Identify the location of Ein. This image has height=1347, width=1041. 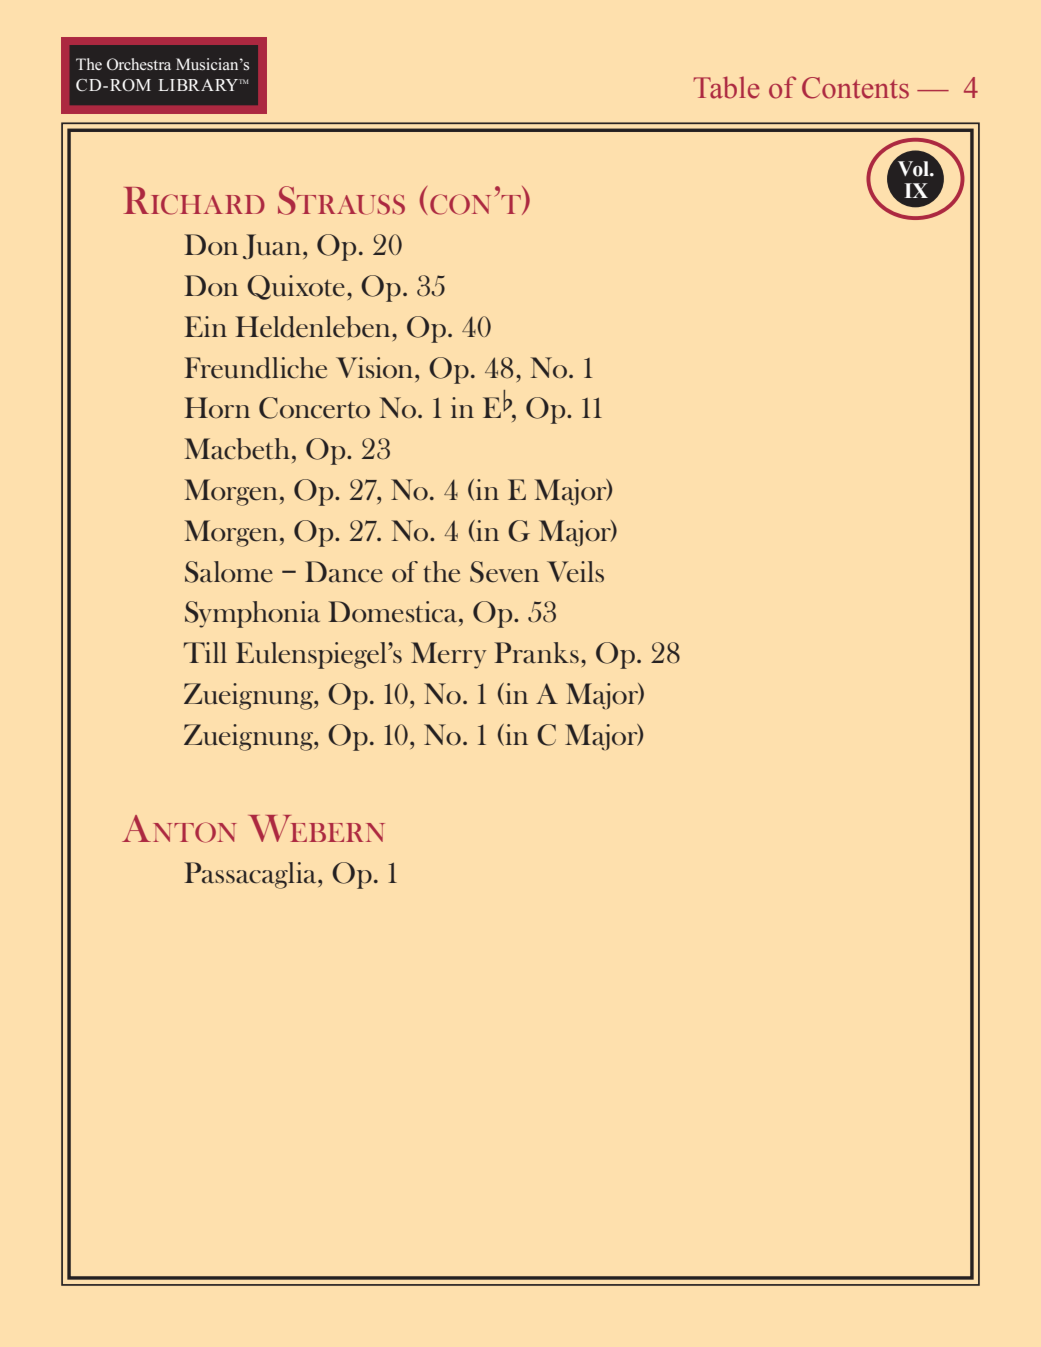
(205, 326).
